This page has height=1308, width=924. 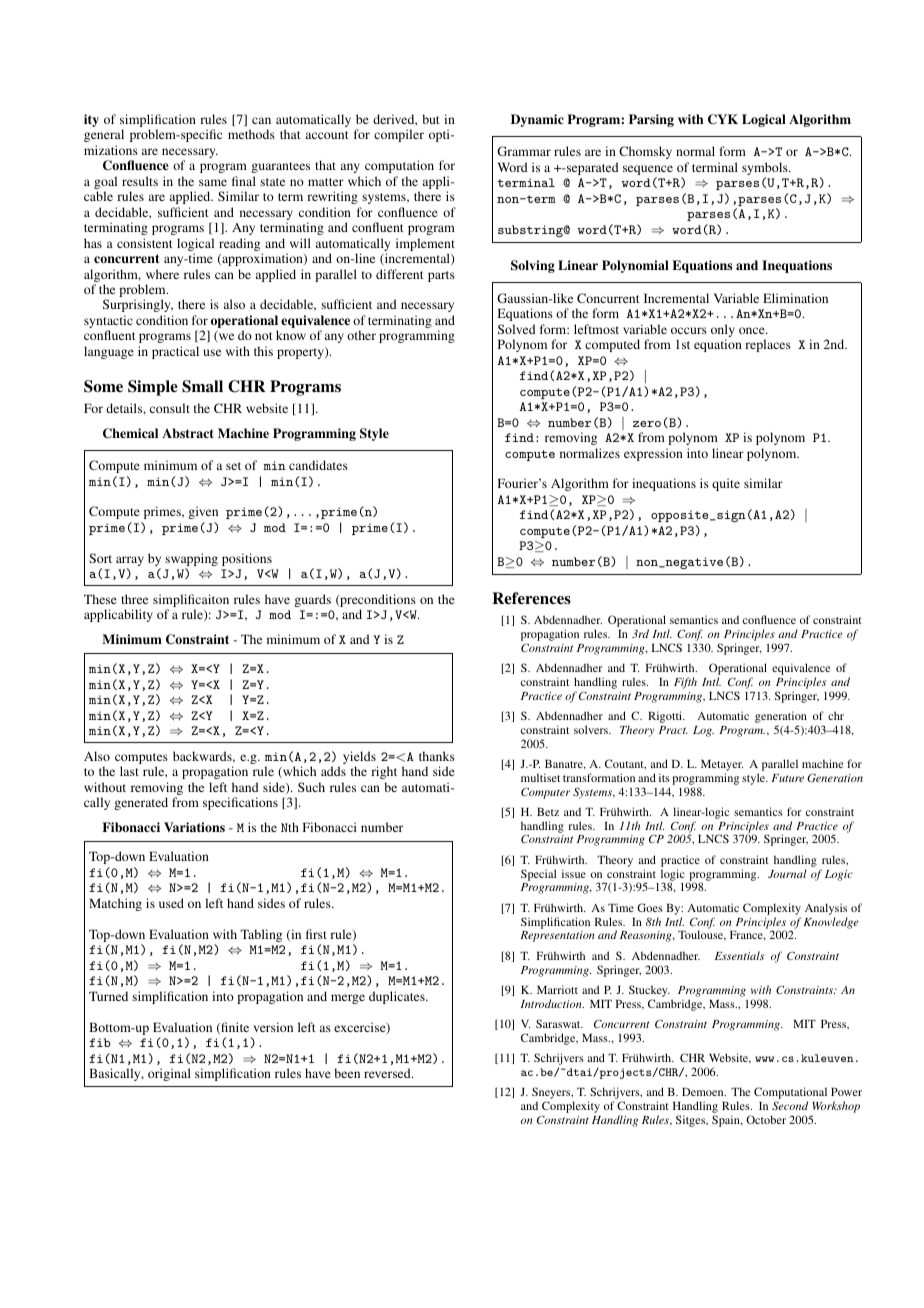 I want to click on original, so click(x=169, y=1074).
